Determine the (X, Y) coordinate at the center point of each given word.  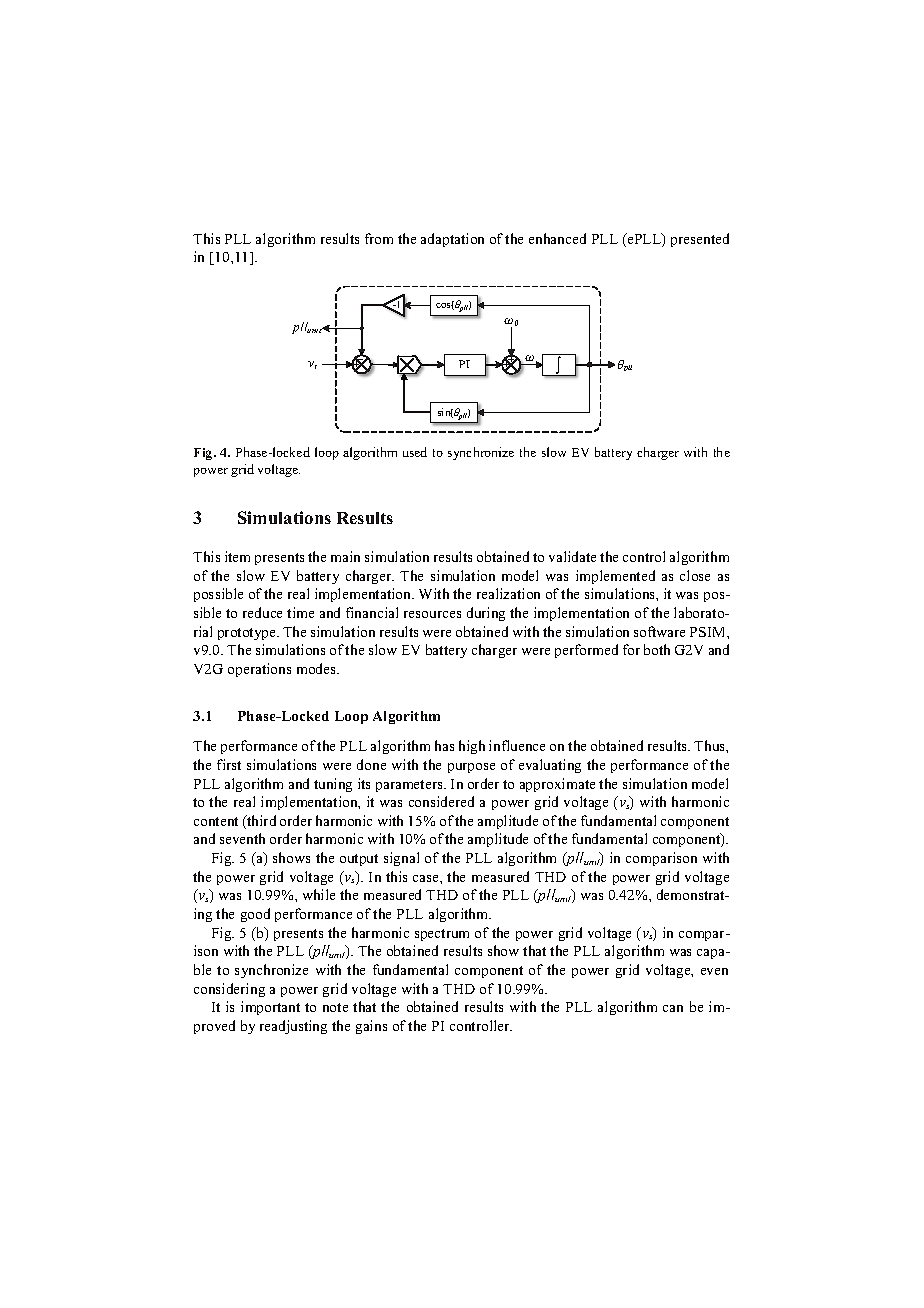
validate (572, 556)
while (319, 894)
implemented (615, 577)
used (415, 452)
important (270, 1008)
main (345, 556)
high (472, 747)
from (379, 238)
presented (700, 240)
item (237, 556)
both (657, 649)
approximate (557, 785)
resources (432, 614)
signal (401, 859)
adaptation (452, 240)
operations (259, 670)
